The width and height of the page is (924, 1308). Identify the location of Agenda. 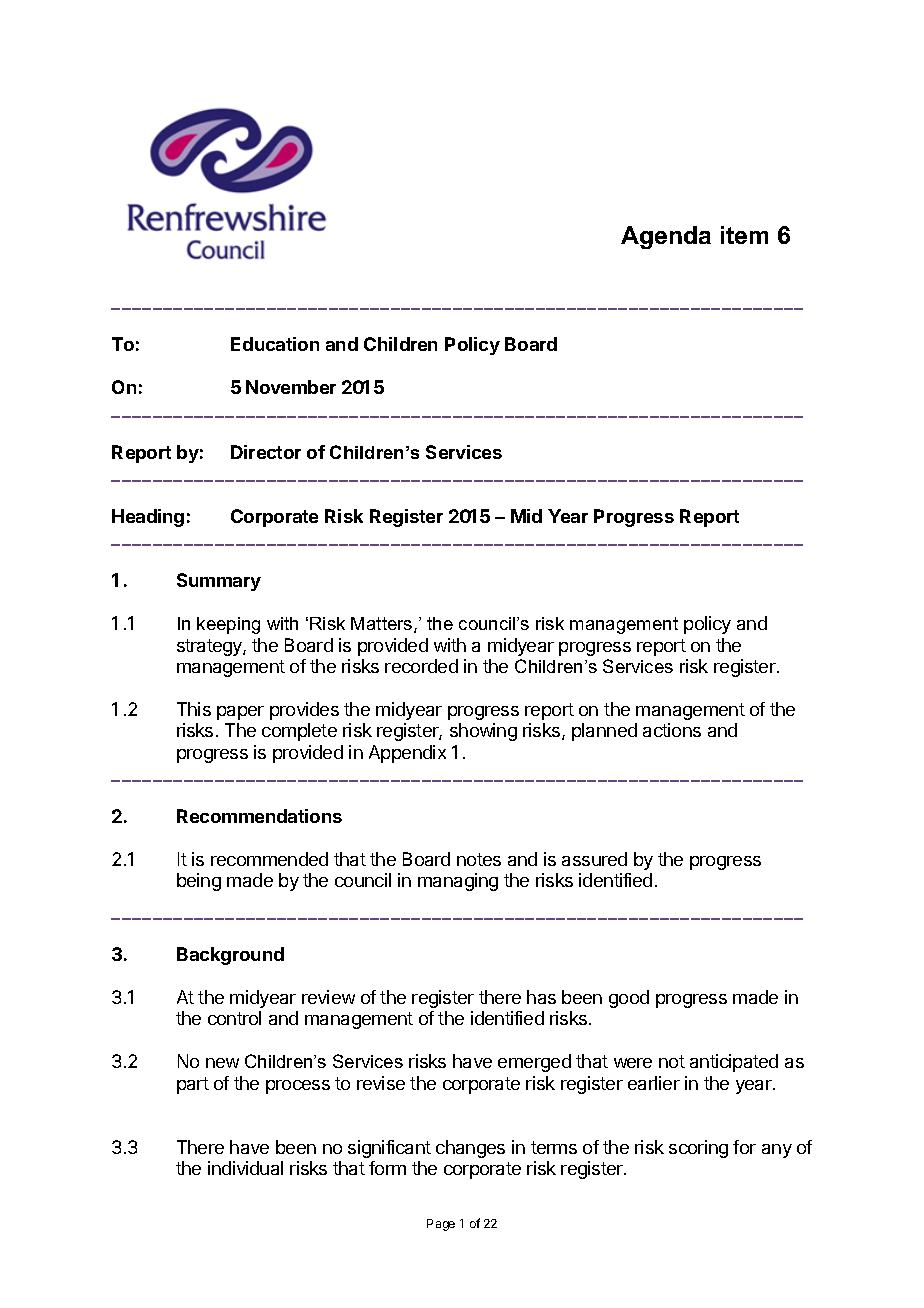
(666, 237).
